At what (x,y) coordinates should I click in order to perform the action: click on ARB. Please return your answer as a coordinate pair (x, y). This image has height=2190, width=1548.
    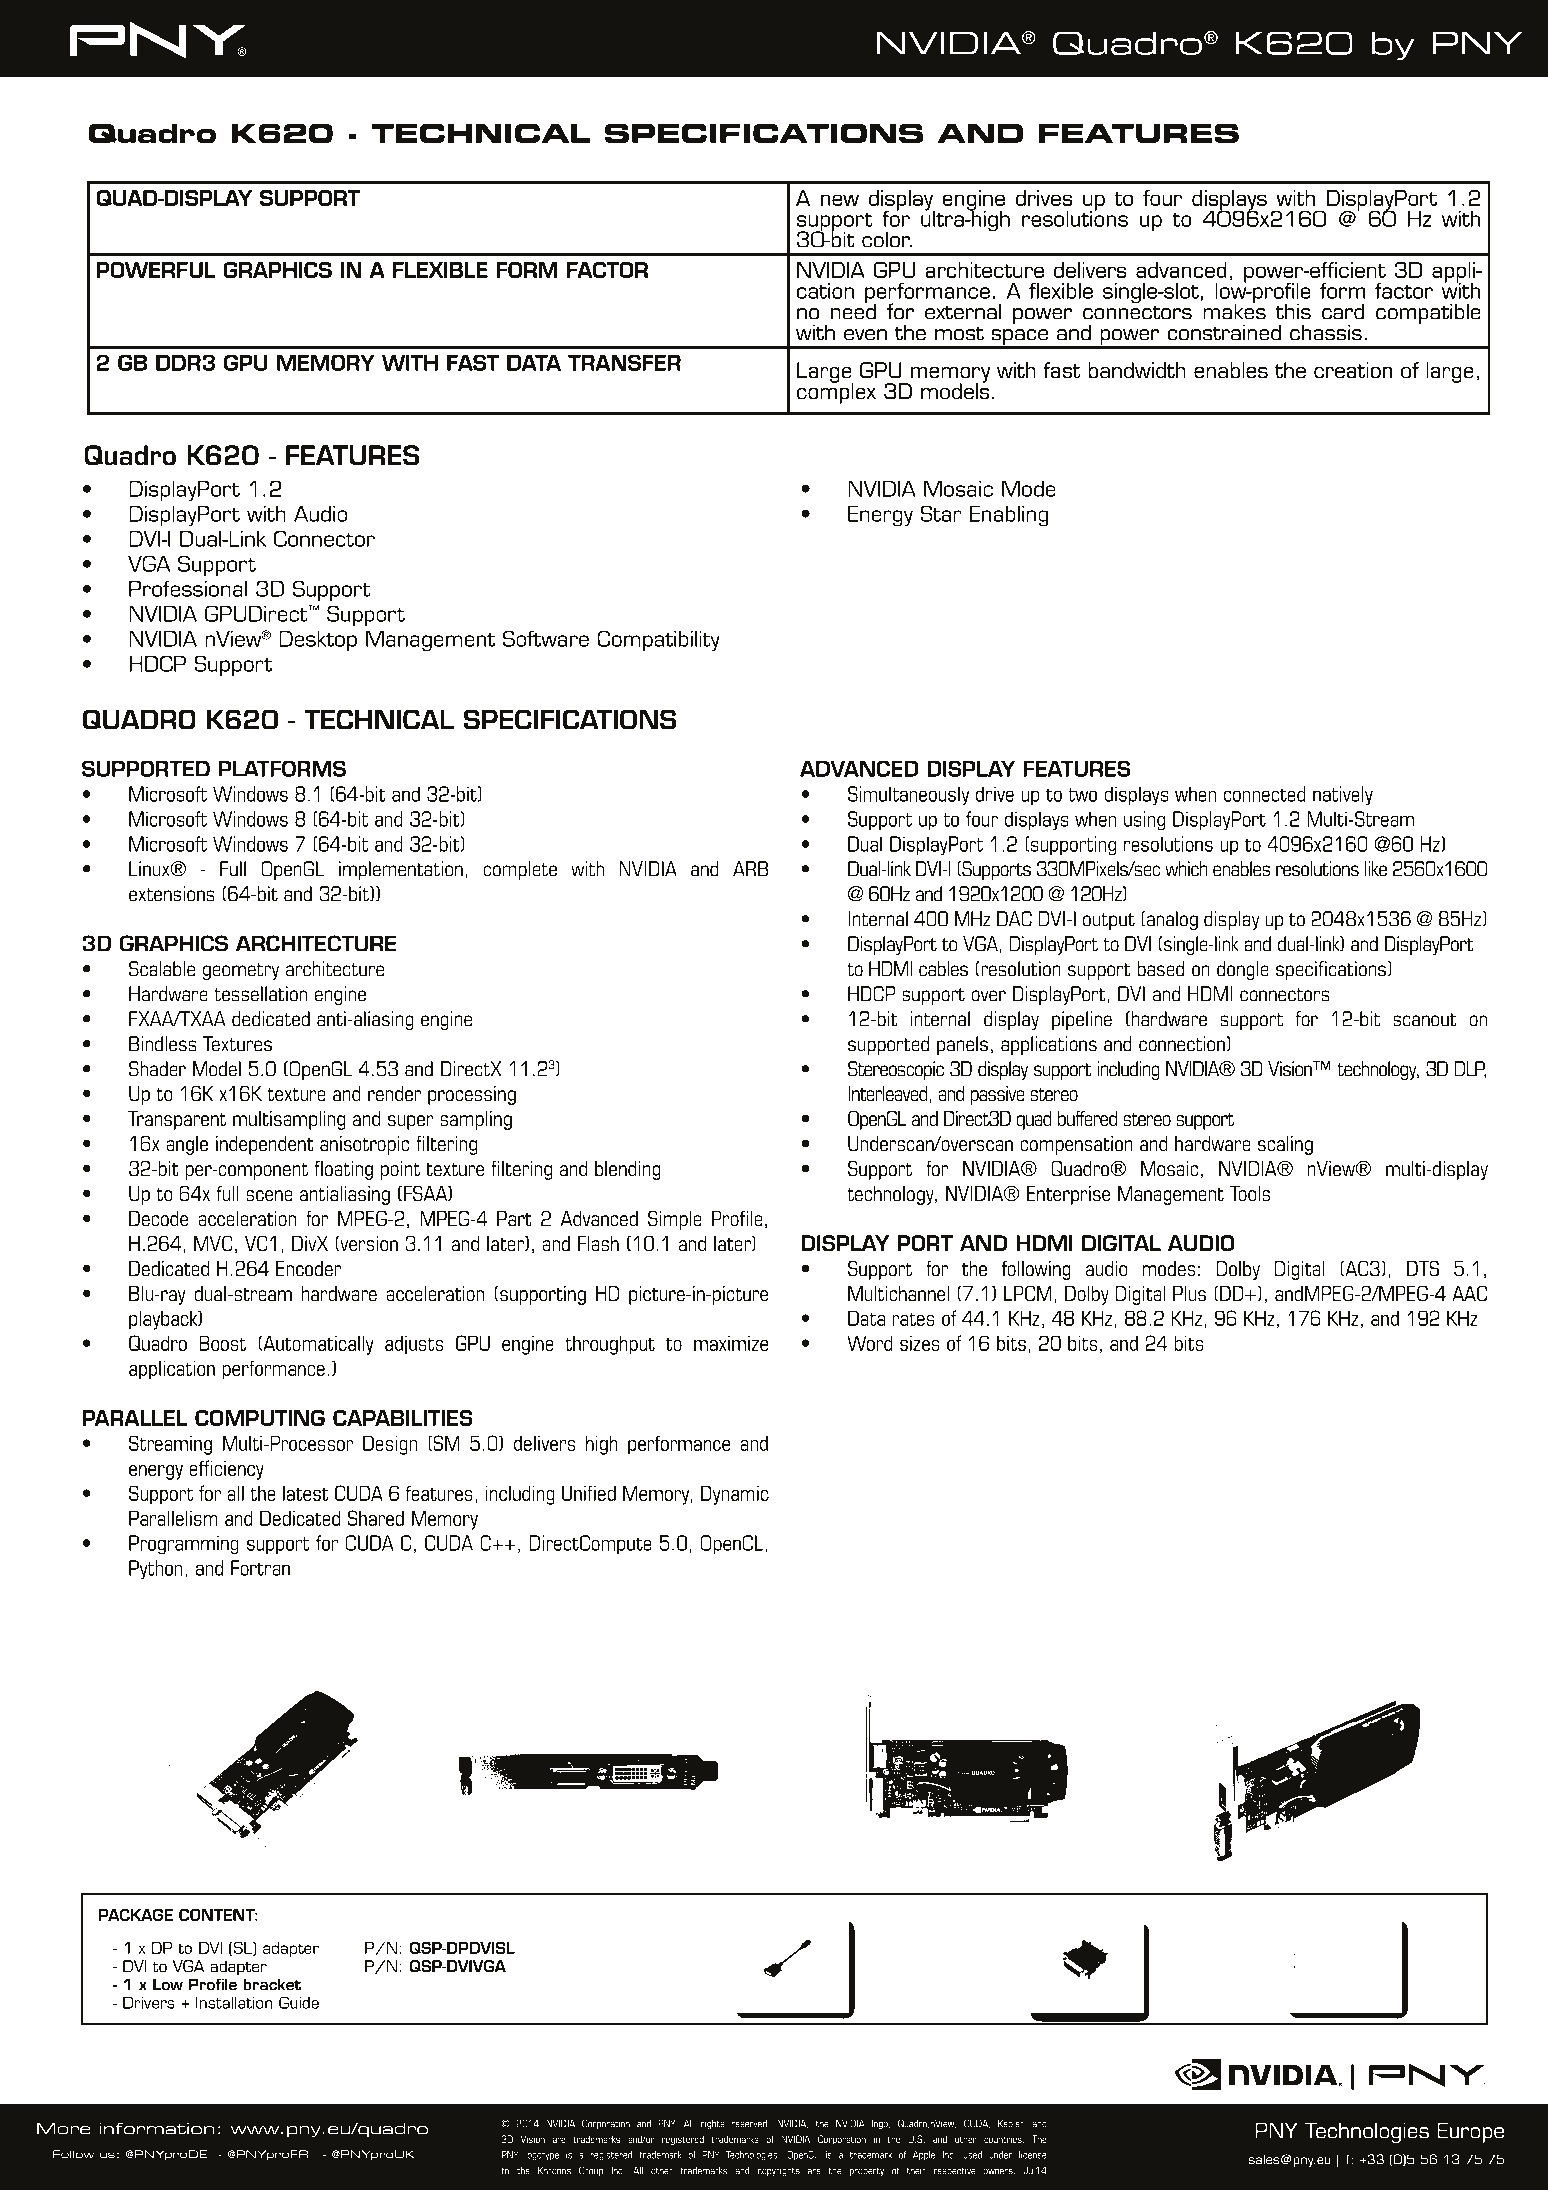
    Looking at the image, I should click on (750, 869).
